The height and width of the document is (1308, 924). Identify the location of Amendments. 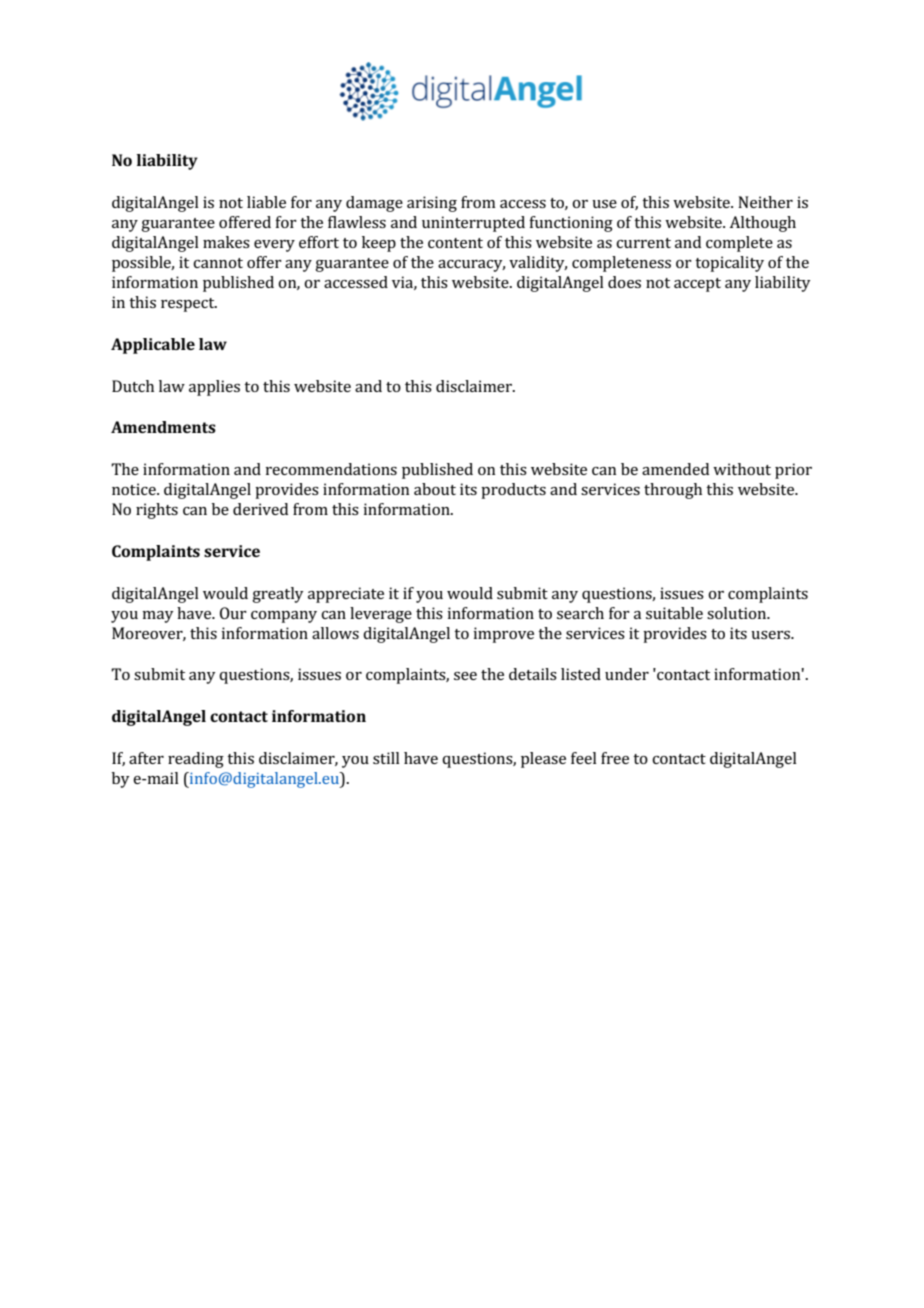
(163, 427).
